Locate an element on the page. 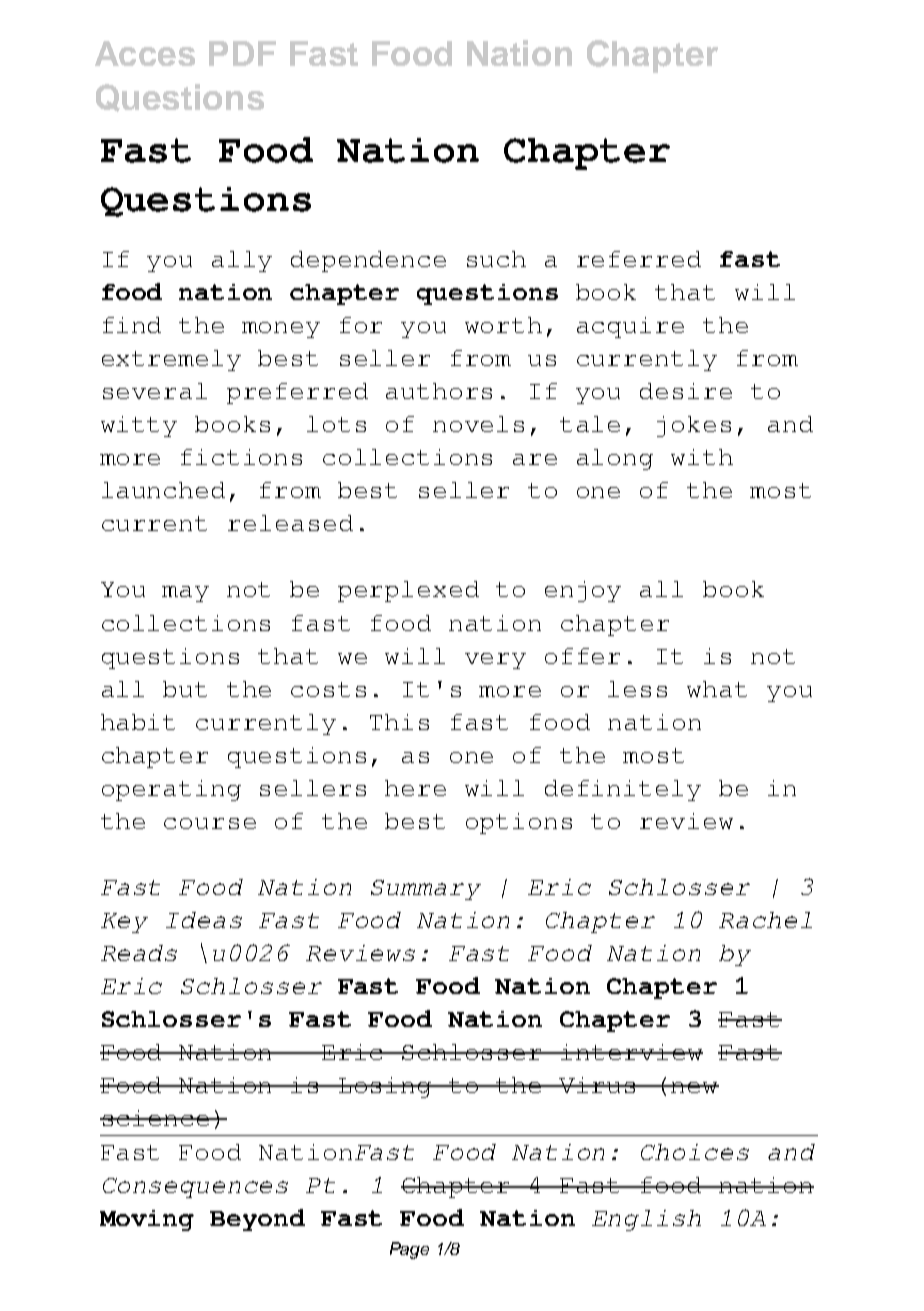  very is located at coordinates (495, 661).
